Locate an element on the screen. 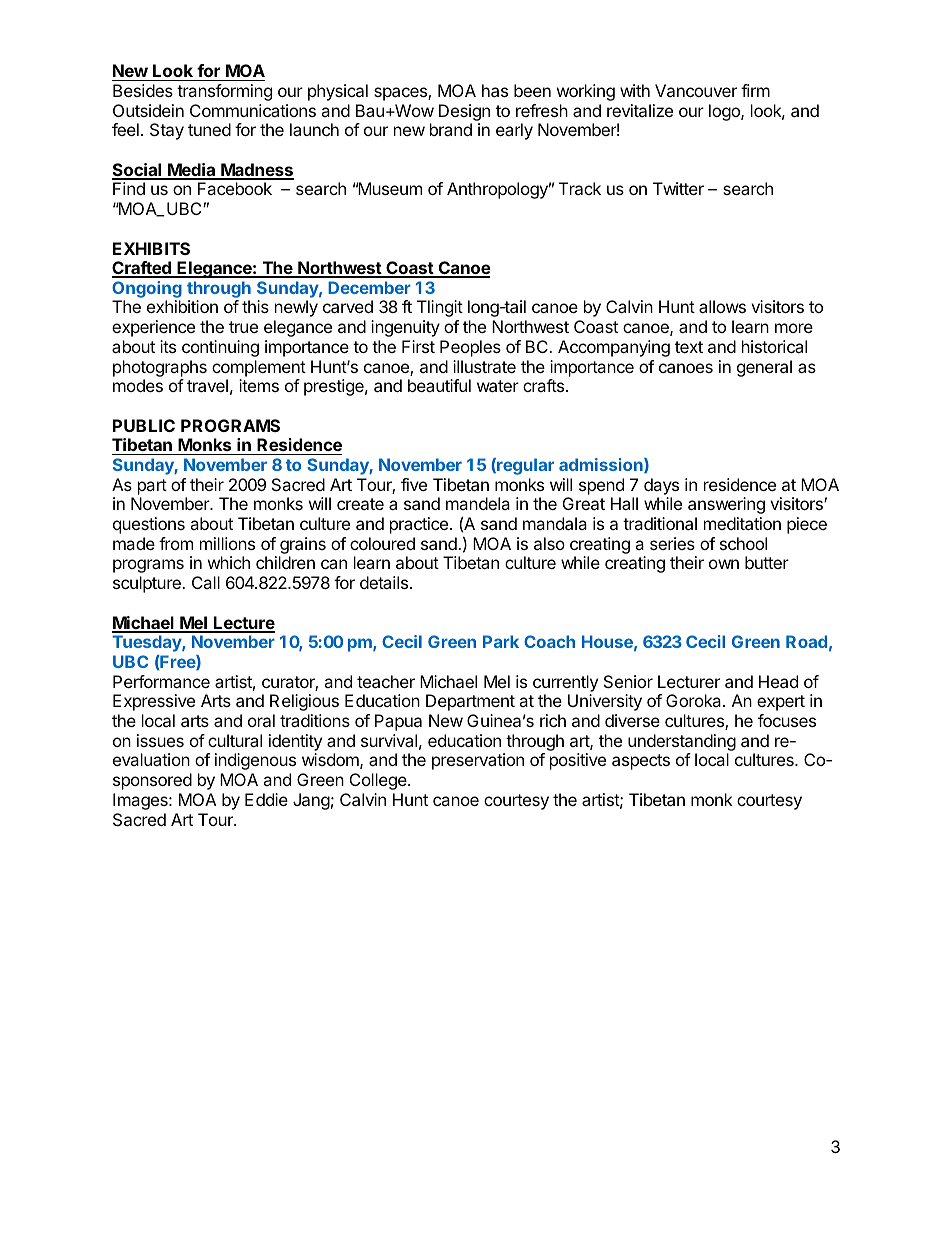  Design is located at coordinates (464, 112).
